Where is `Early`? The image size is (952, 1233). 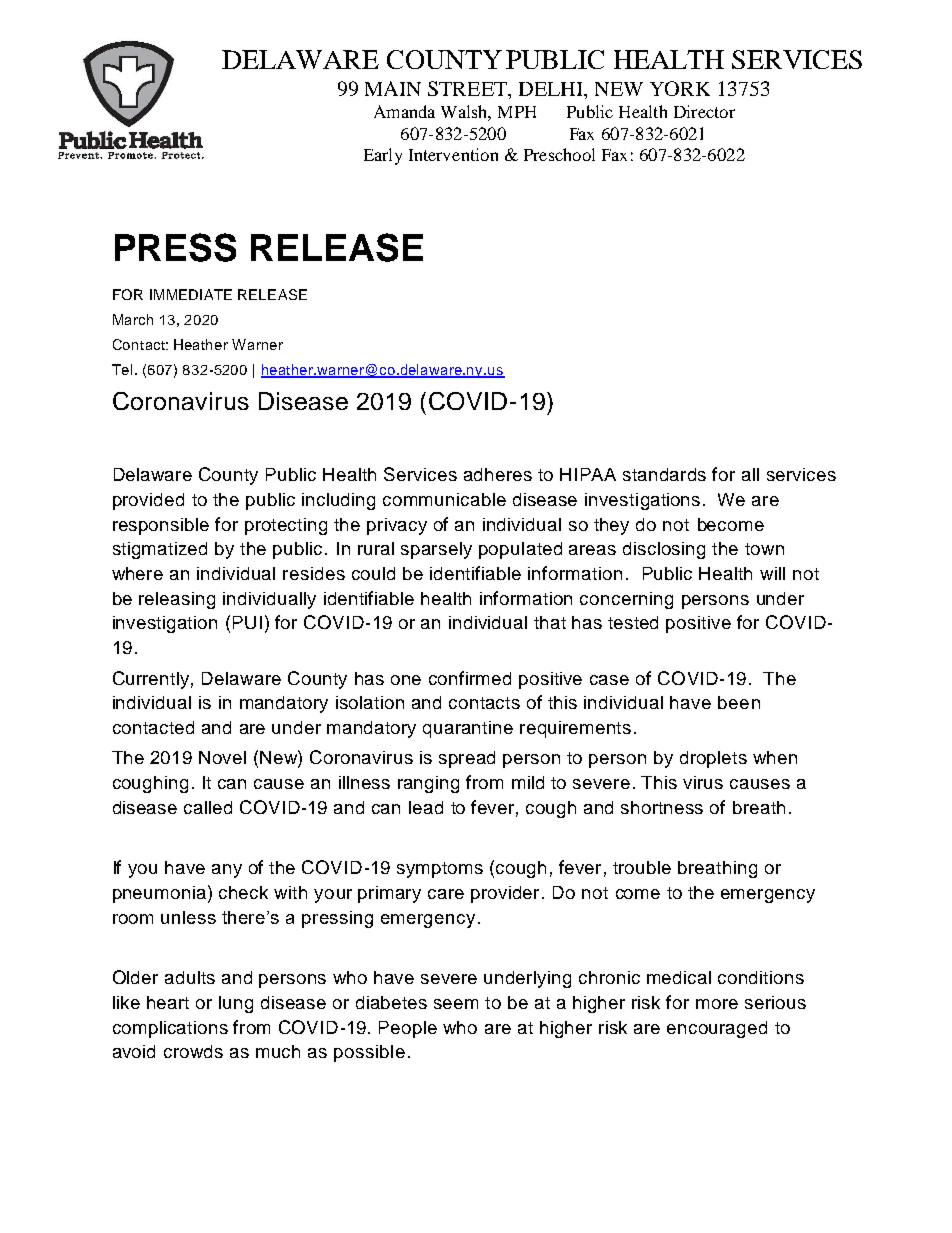
Early is located at coordinates (383, 156).
